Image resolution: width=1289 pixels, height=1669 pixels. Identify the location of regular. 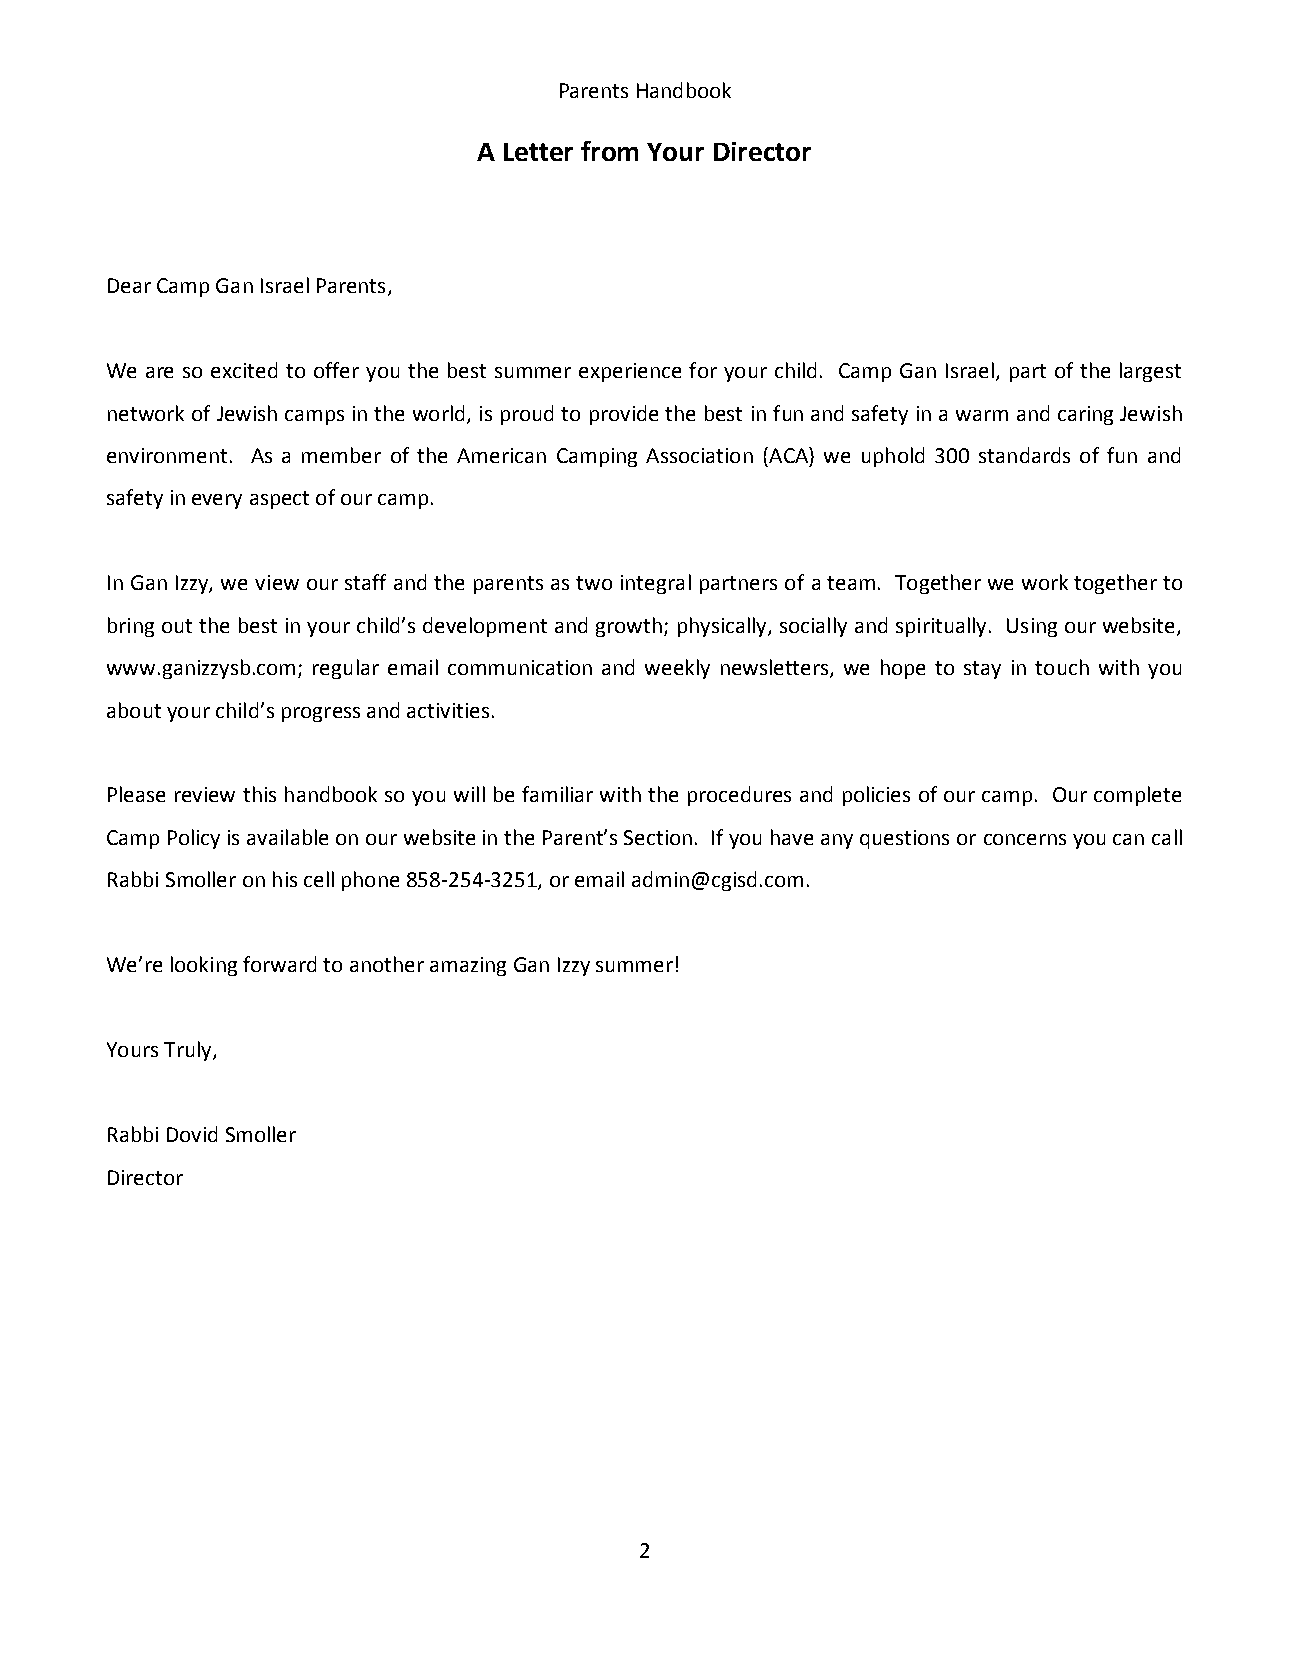
(346, 669).
